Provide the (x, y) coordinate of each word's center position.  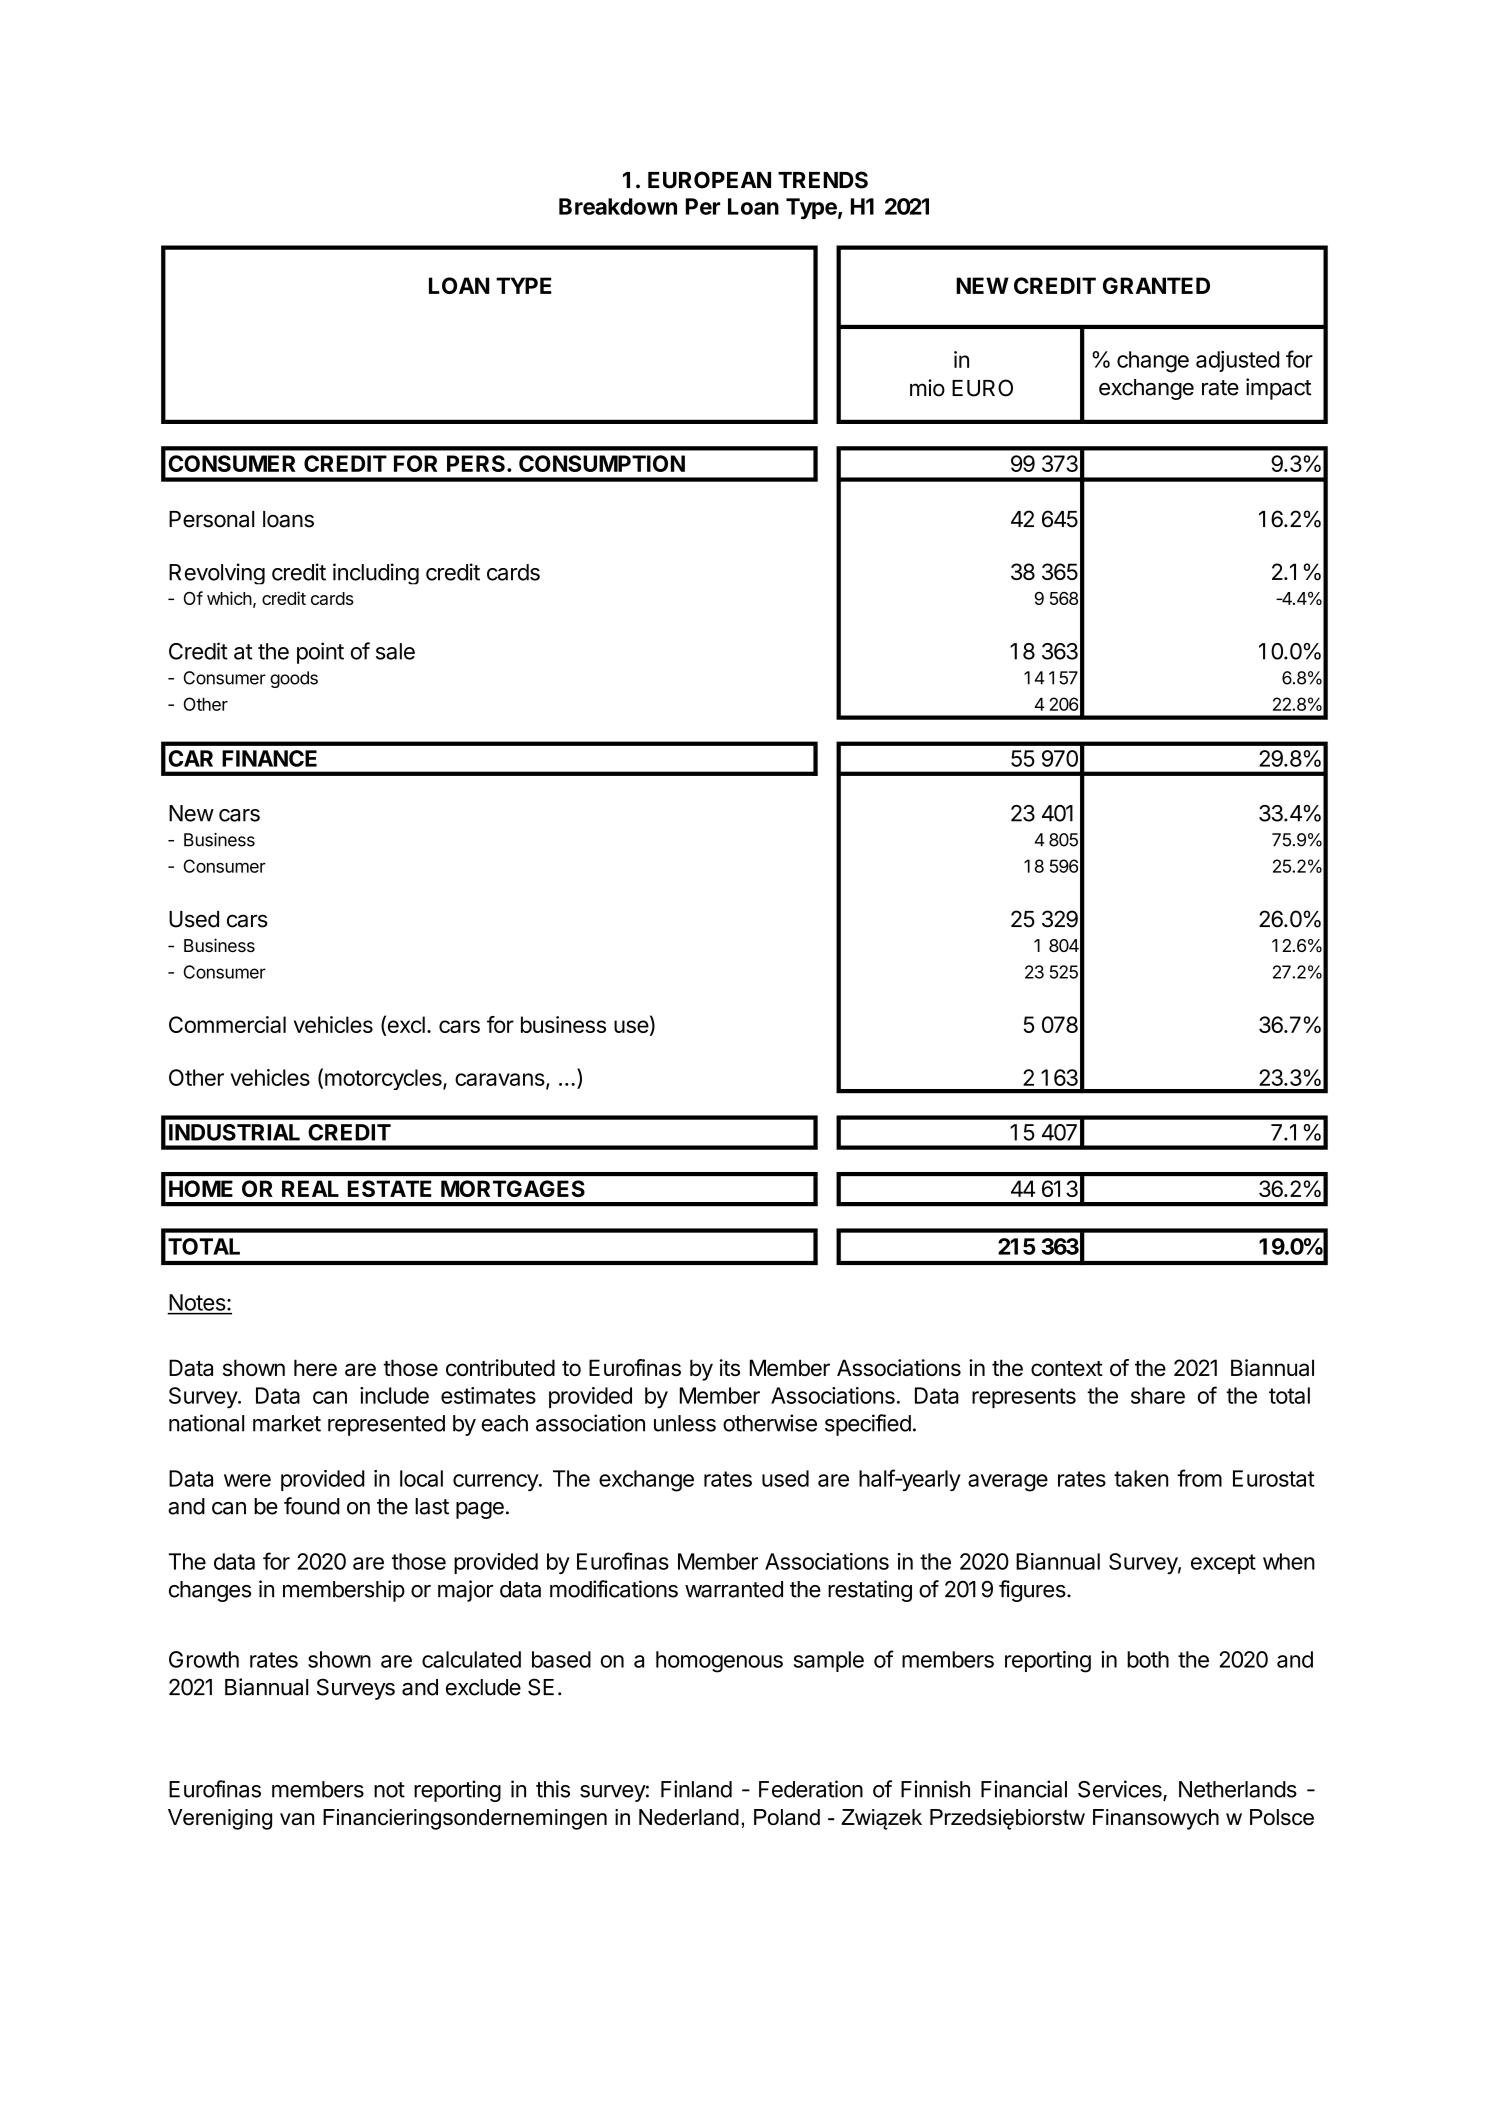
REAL (310, 1188)
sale (395, 651)
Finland (696, 1789)
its (730, 1367)
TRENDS (823, 180)
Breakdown (618, 206)
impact (1279, 389)
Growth (204, 1659)
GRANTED (1156, 285)
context (1067, 1368)
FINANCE (269, 758)
